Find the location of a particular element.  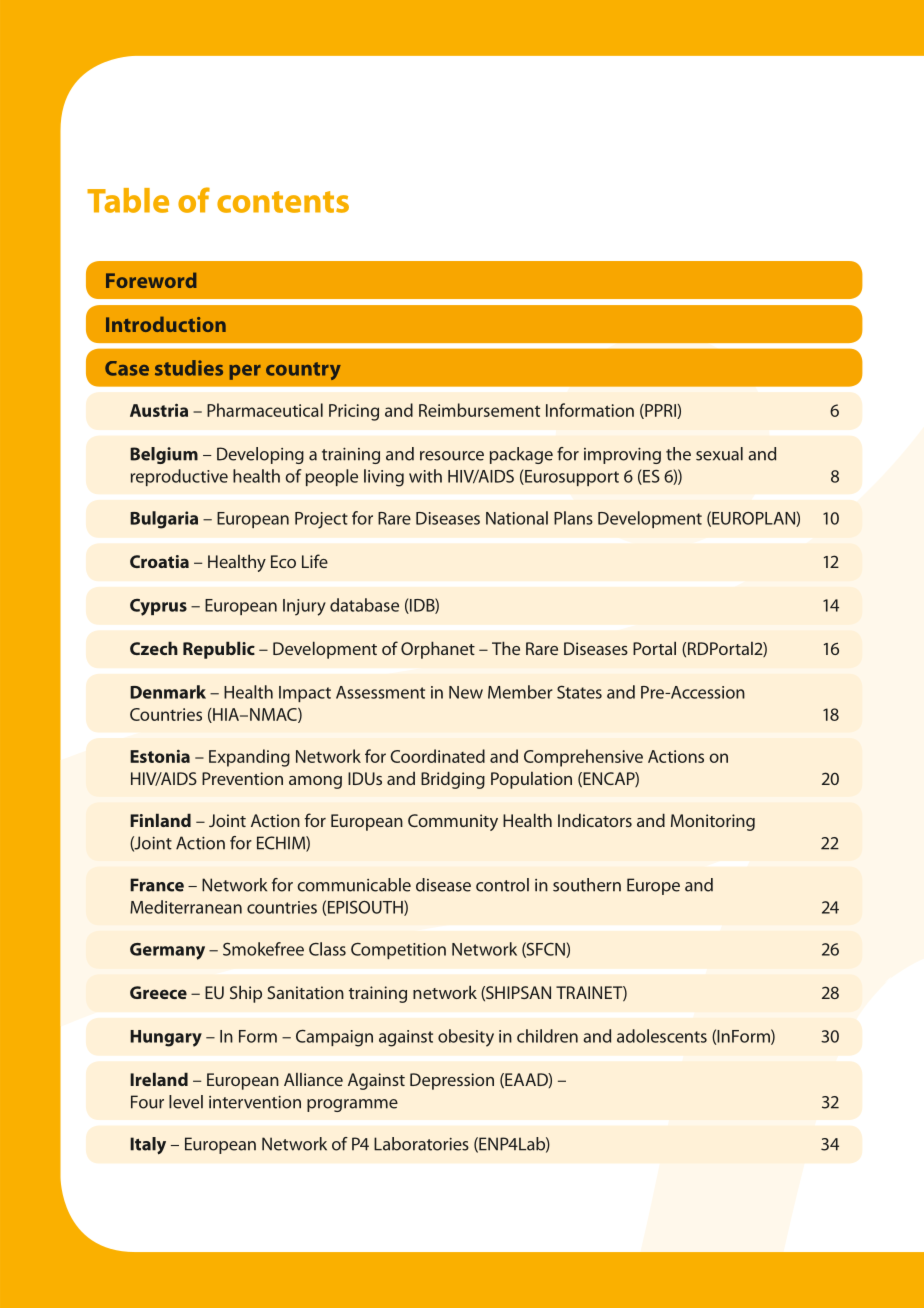

with is located at coordinates (425, 476).
